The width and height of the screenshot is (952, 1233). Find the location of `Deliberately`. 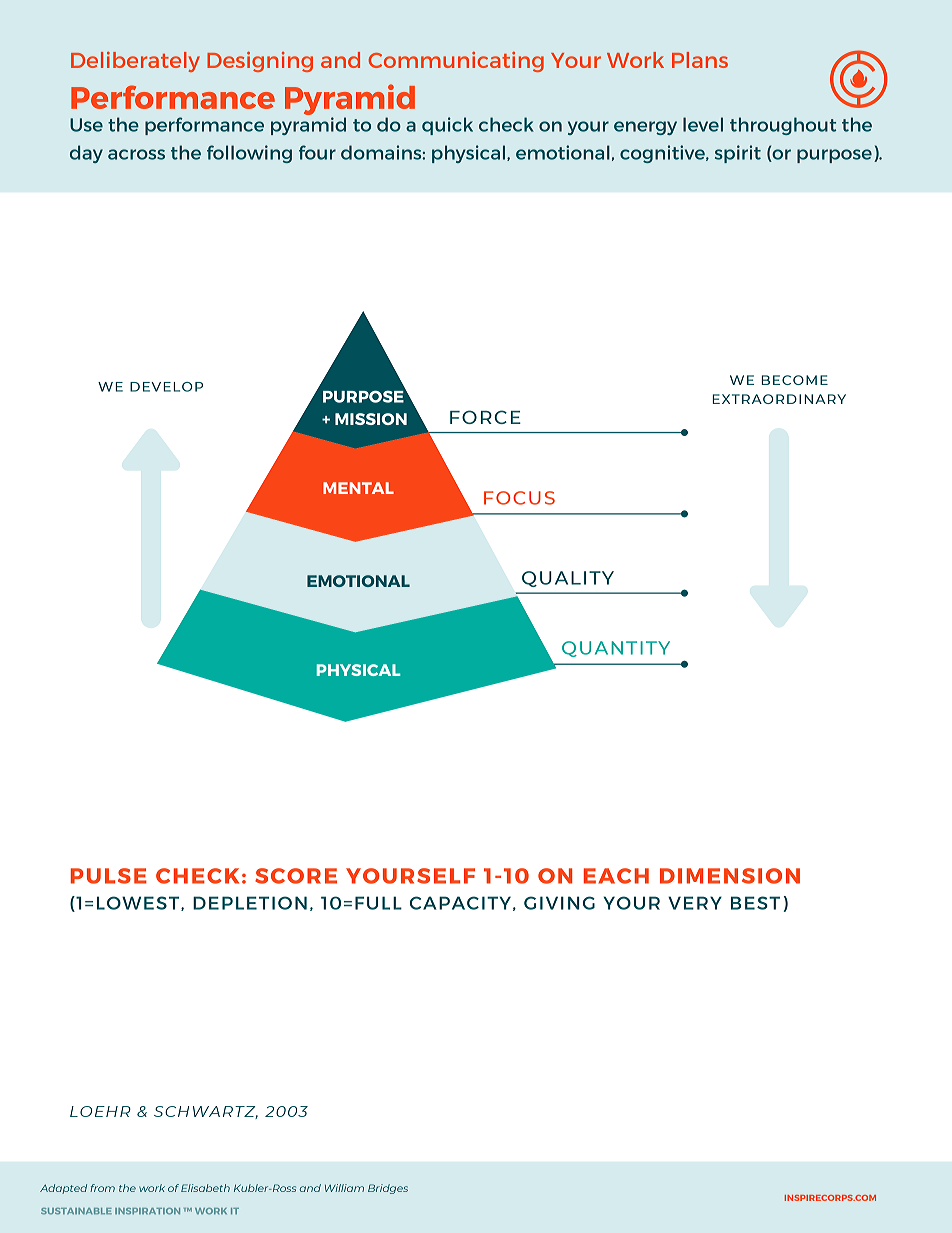

Deliberately is located at coordinates (135, 62).
